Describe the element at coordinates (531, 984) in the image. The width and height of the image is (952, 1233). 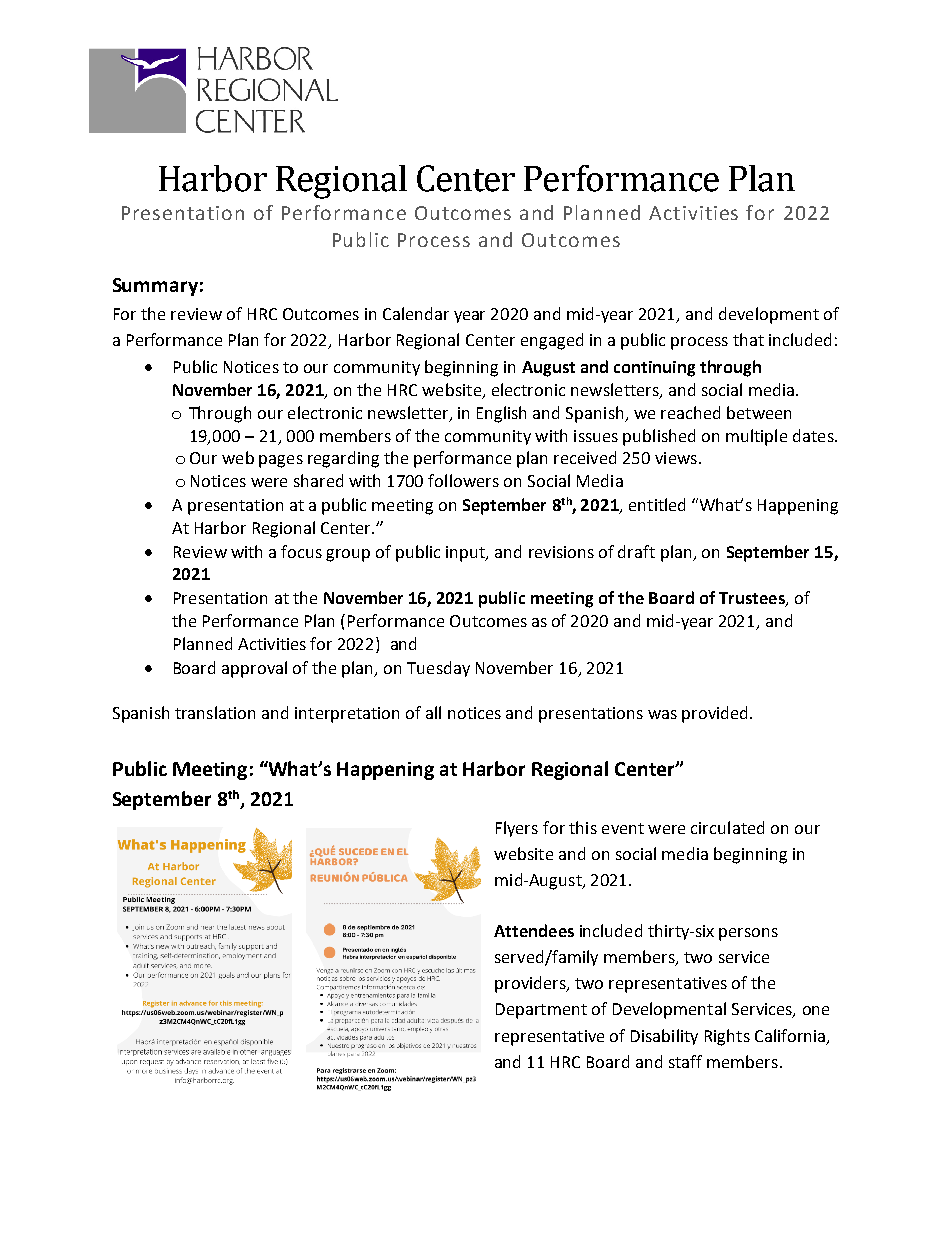
I see `providers` at that location.
